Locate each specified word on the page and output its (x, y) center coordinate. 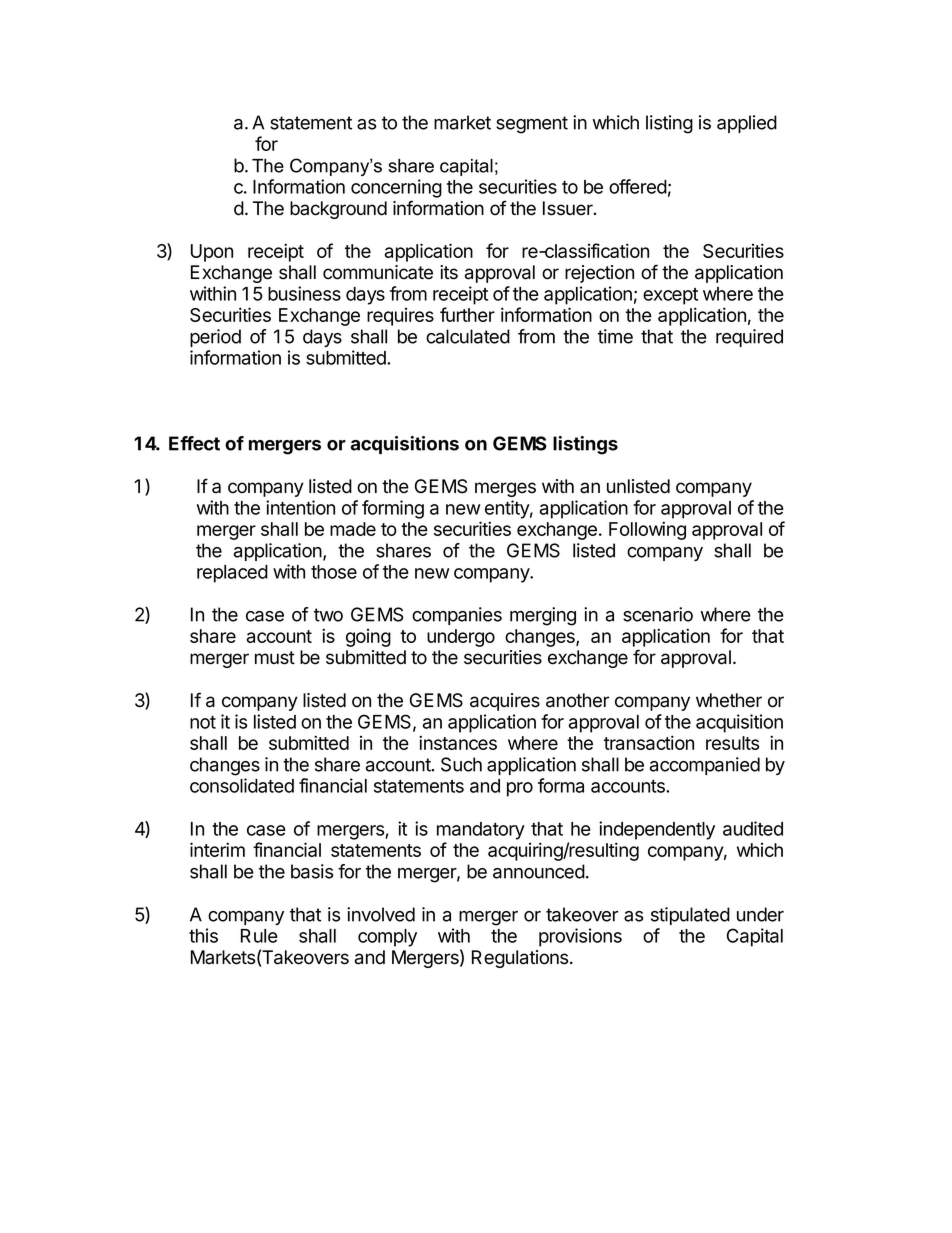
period (215, 338)
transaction (649, 742)
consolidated (242, 785)
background (338, 210)
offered (638, 186)
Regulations (521, 959)
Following (647, 530)
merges (505, 489)
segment (532, 125)
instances (458, 742)
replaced (232, 574)
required (749, 338)
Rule (259, 936)
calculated (468, 336)
